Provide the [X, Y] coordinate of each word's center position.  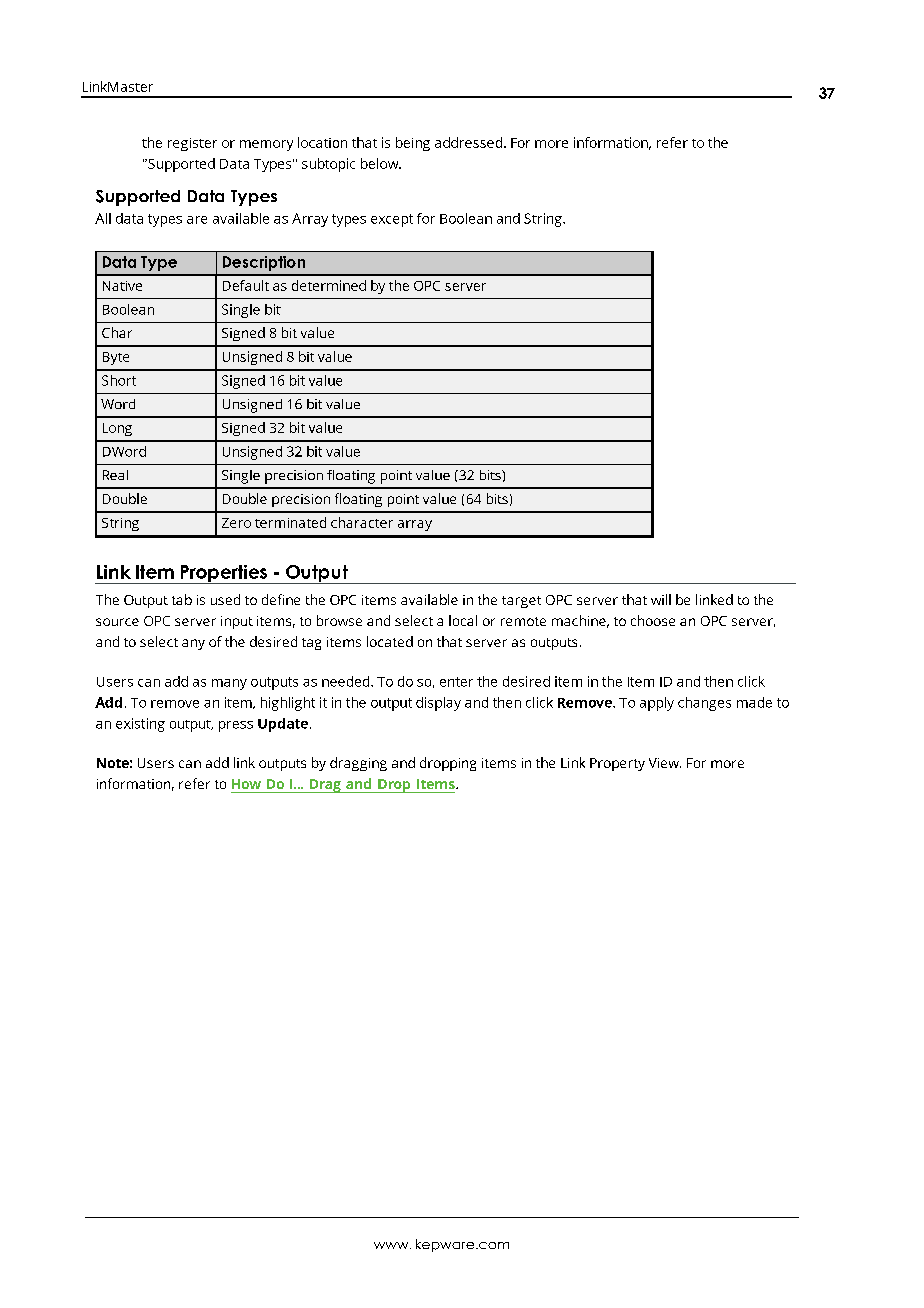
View [665, 763]
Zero [236, 523]
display [438, 704]
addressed [470, 142]
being [413, 144]
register [192, 144]
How [246, 784]
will [661, 599]
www [392, 1245]
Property [617, 764]
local [463, 620]
